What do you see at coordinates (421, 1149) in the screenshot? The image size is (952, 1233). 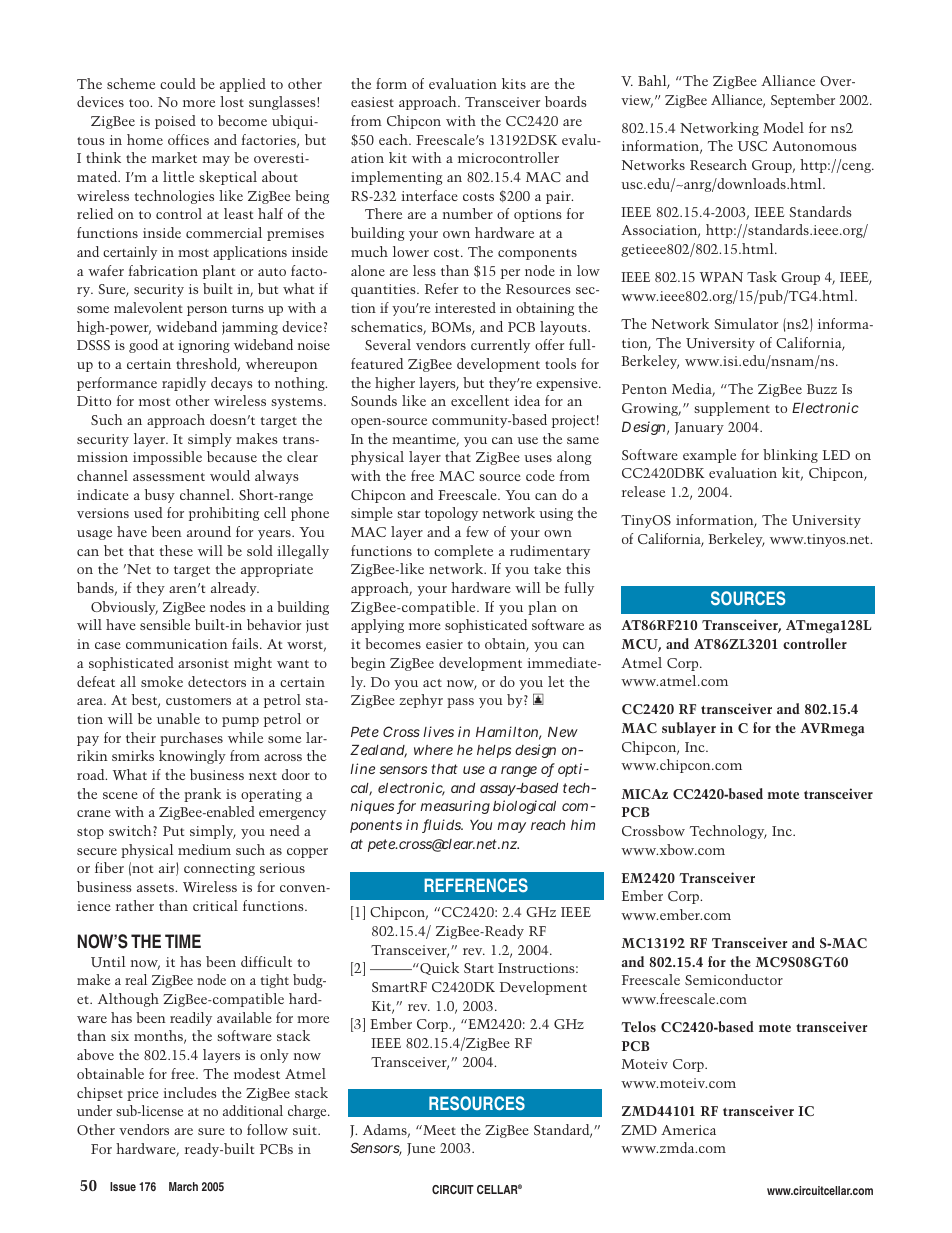 I see `June` at bounding box center [421, 1149].
